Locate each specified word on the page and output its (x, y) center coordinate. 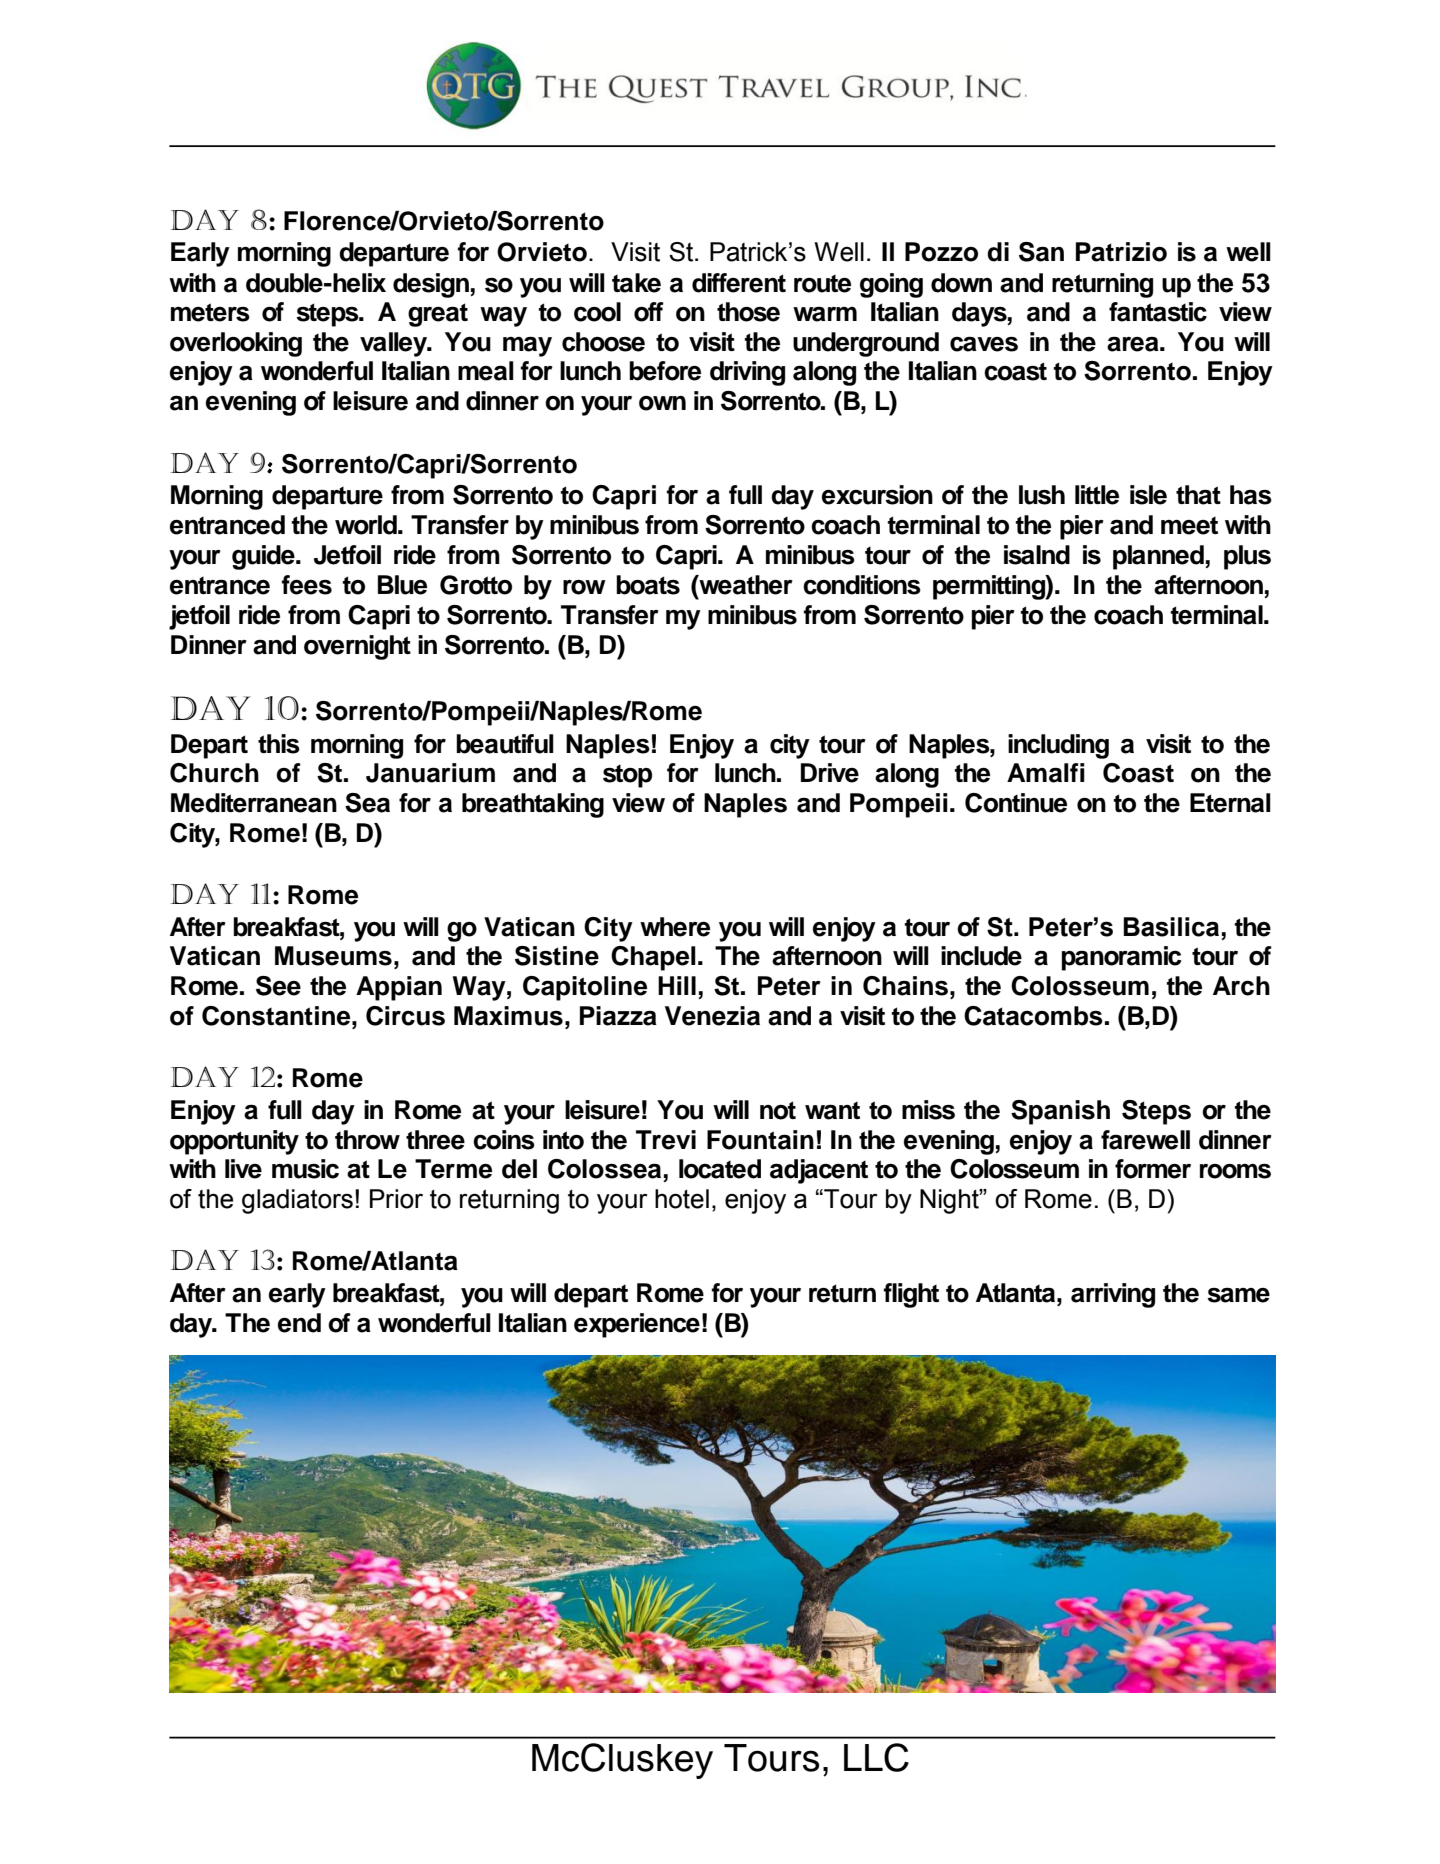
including (1058, 746)
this (279, 744)
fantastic (1158, 312)
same (1238, 1295)
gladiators (297, 1201)
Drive (830, 773)
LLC (876, 1757)
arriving (1113, 1295)
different (739, 283)
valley (395, 344)
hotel (682, 1199)
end (299, 1323)
